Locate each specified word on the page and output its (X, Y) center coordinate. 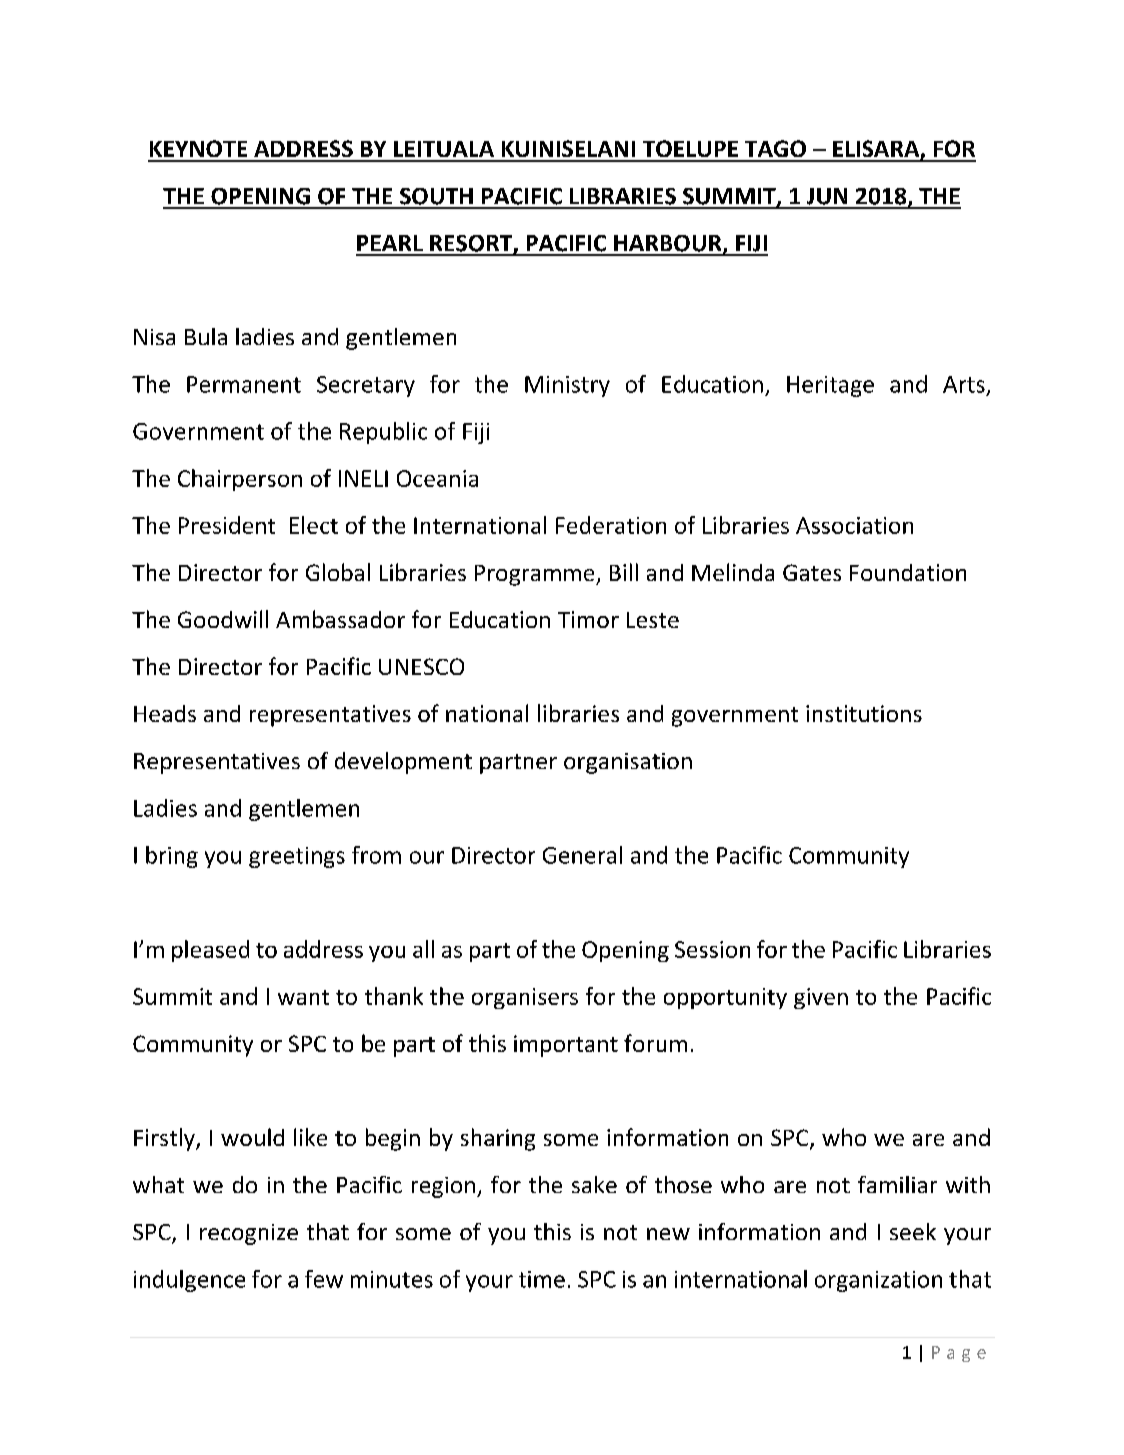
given (821, 998)
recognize (249, 1234)
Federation (611, 525)
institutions (864, 713)
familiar (897, 1184)
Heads (165, 713)
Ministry (567, 386)
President (227, 525)
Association (854, 525)
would (252, 1137)
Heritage (830, 386)
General (582, 855)
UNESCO (421, 666)
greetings (297, 857)
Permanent (244, 384)
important (566, 1046)
